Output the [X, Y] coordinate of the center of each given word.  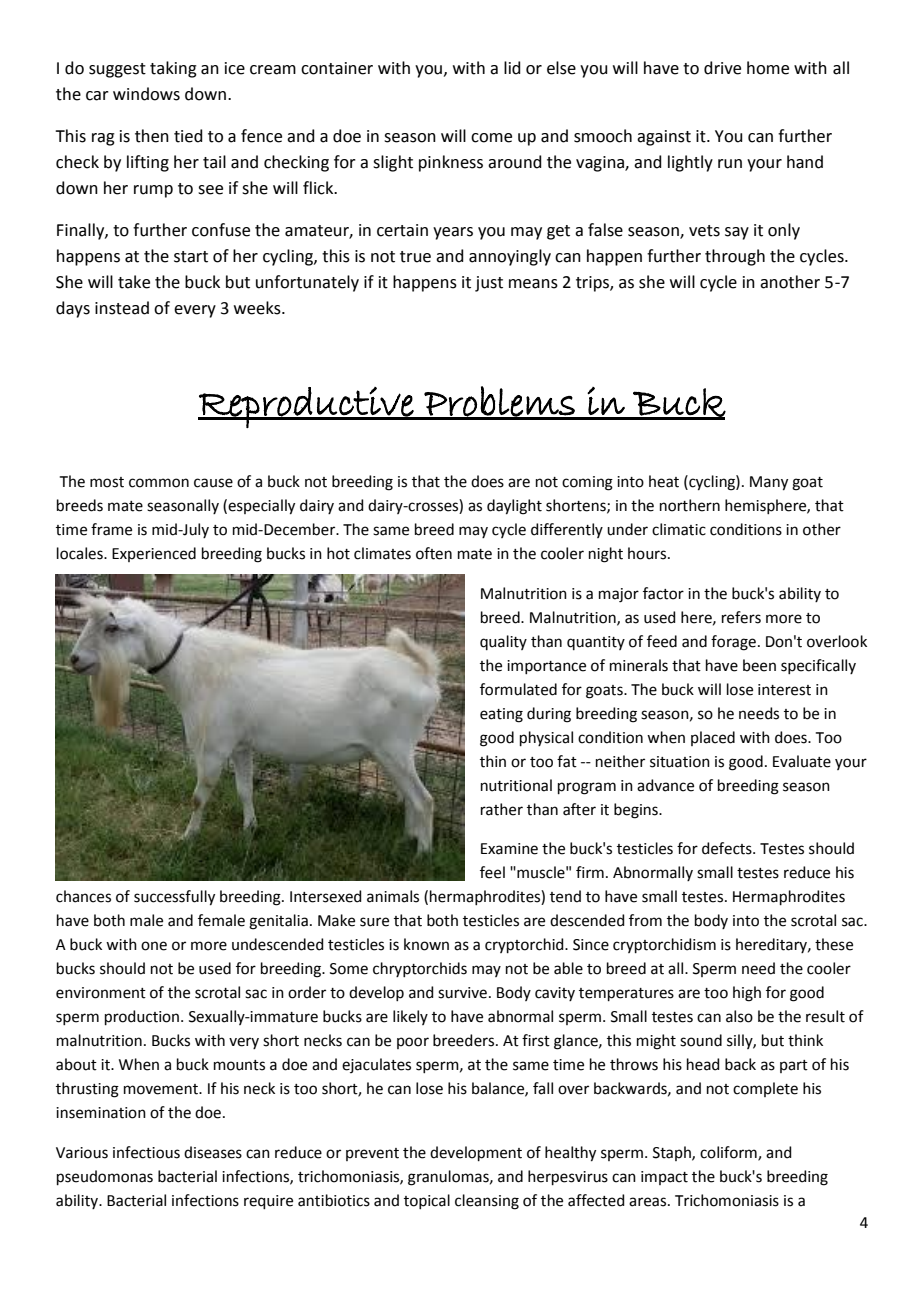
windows [146, 94]
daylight [514, 507]
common [159, 483]
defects [728, 848]
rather [502, 809]
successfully [174, 898]
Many [769, 483]
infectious [146, 1152]
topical [427, 1201]
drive [722, 68]
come [491, 138]
